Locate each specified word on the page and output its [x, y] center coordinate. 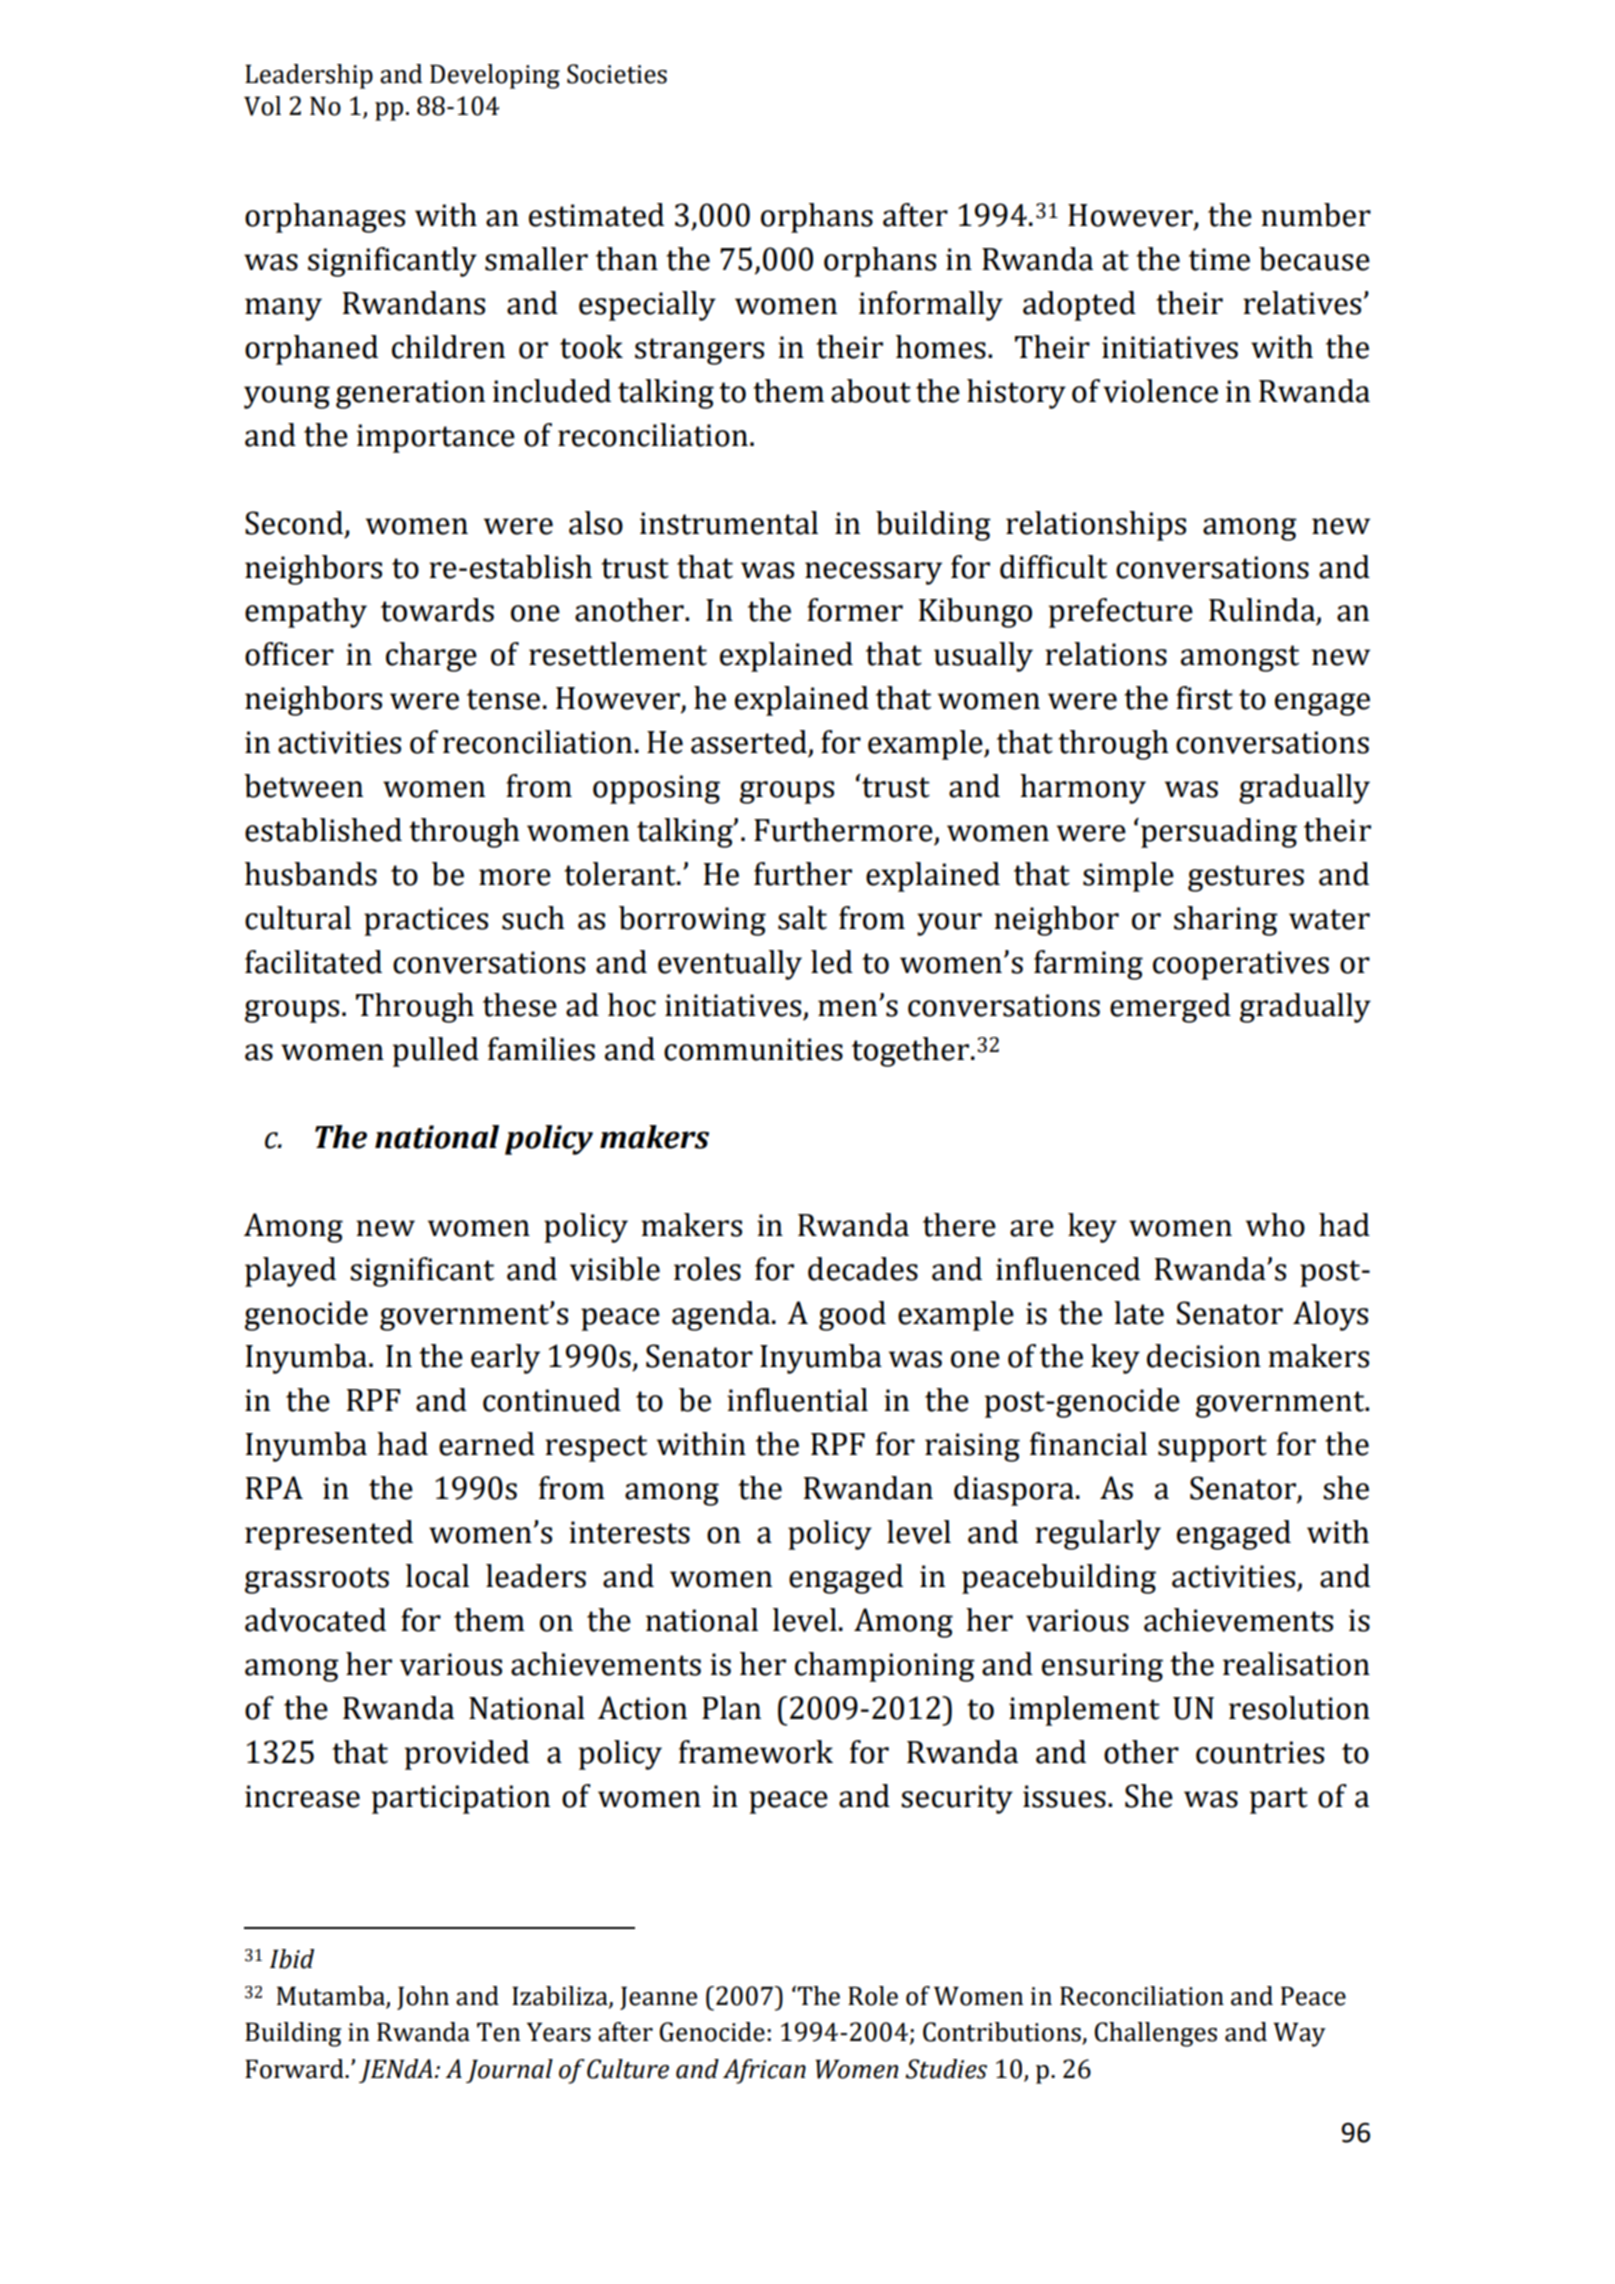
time [1219, 259]
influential [797, 1400]
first [1204, 698]
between [303, 786]
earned [487, 1444]
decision [1204, 1356]
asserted [749, 742]
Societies [617, 74]
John [423, 1998]
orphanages [325, 218]
